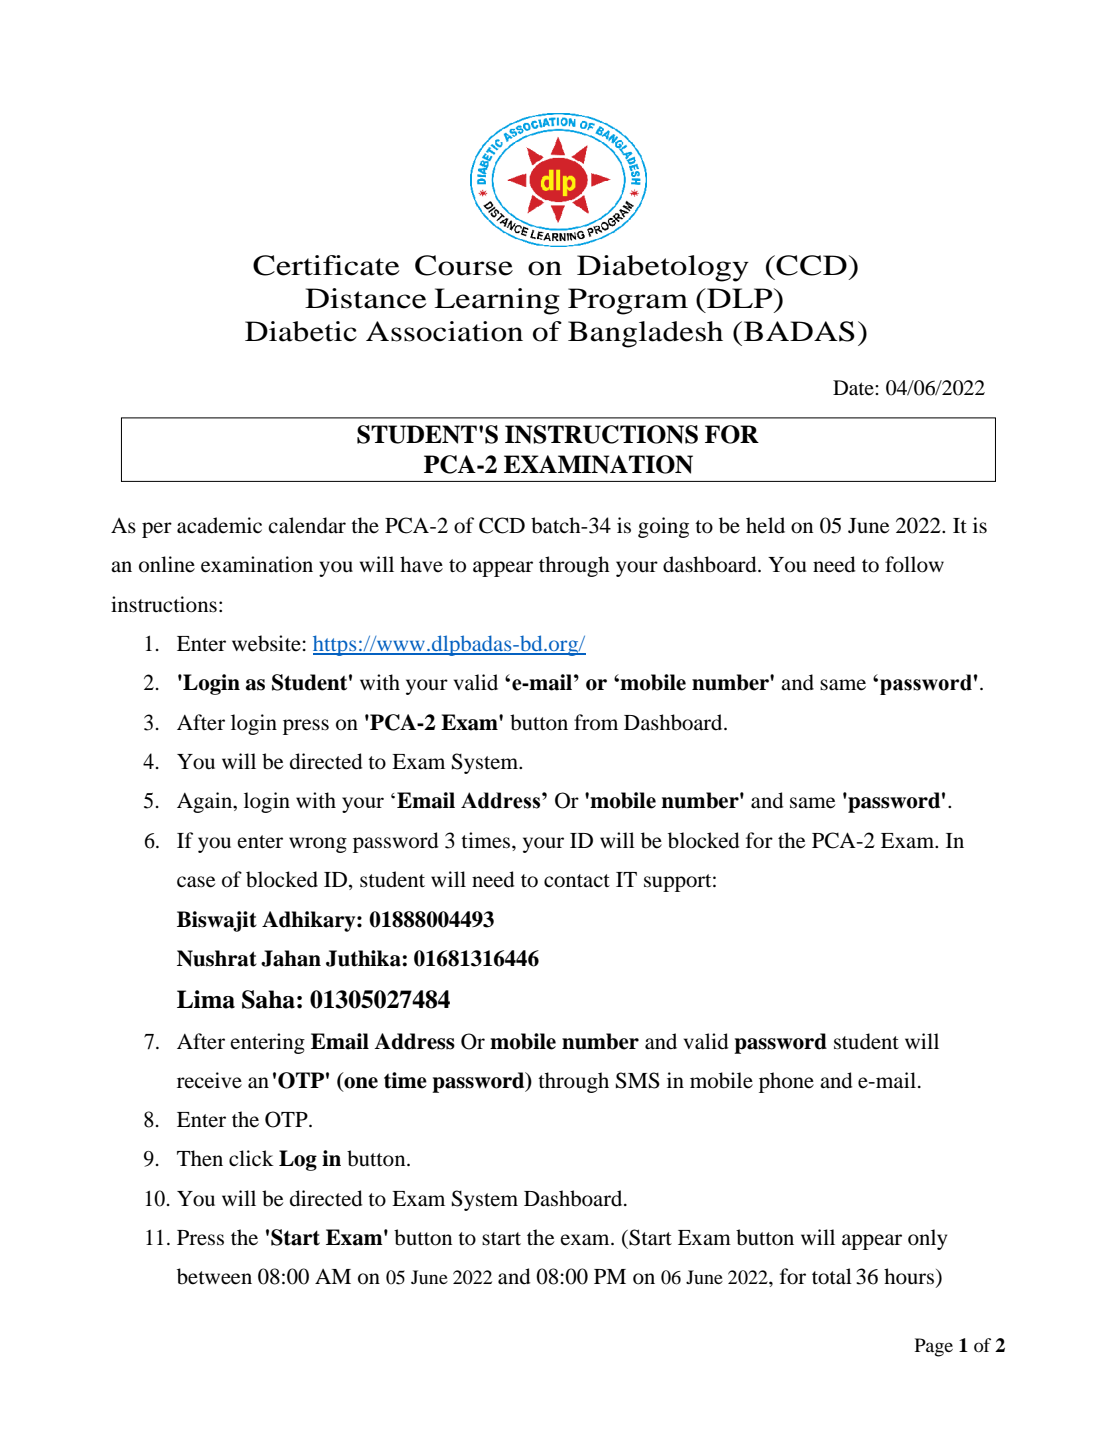  I want to click on academic, so click(219, 525).
